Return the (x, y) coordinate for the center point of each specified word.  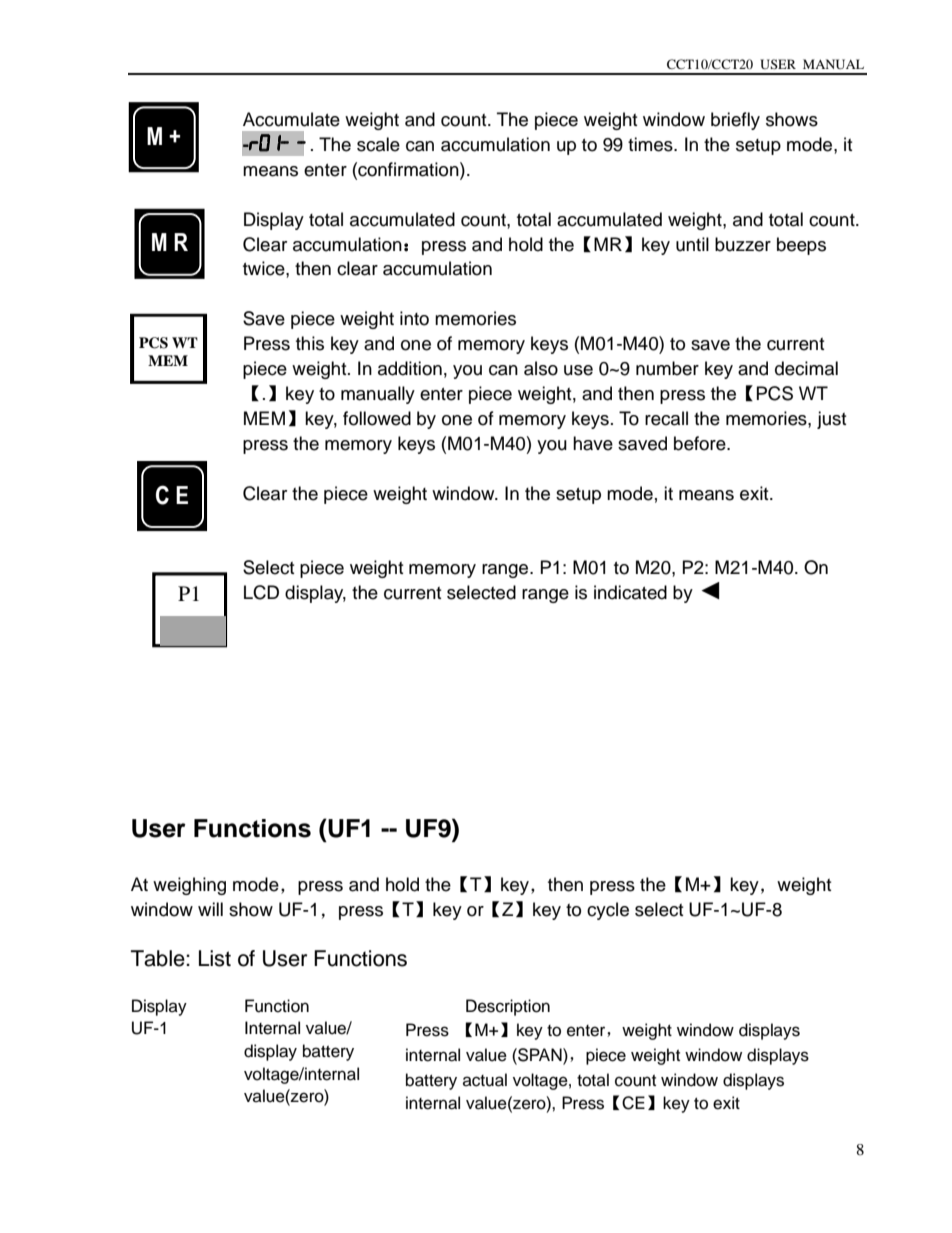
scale (378, 144)
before (701, 443)
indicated (630, 592)
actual (485, 1080)
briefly (735, 121)
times (651, 144)
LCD (261, 592)
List (215, 958)
